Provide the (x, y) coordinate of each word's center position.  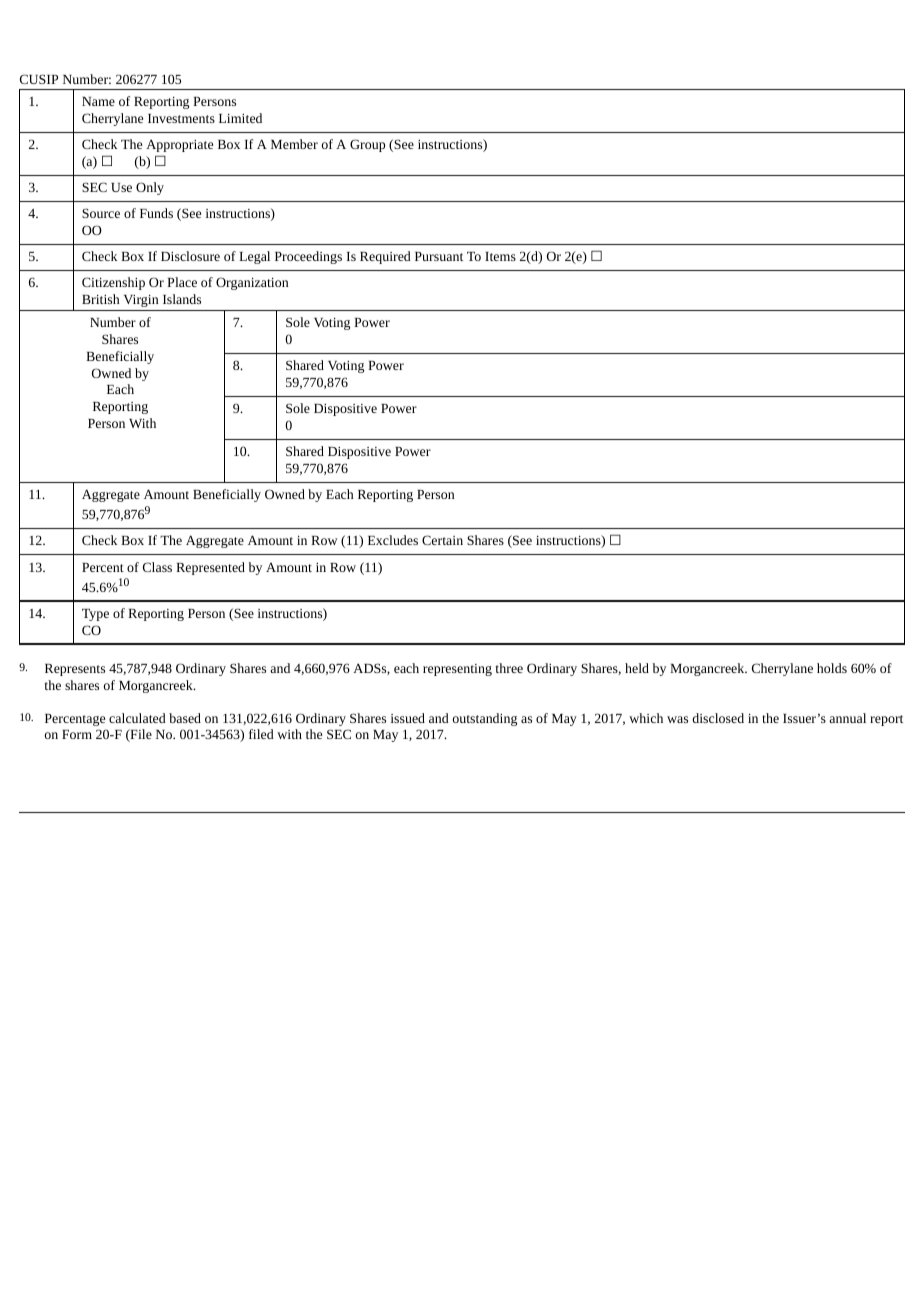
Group (367, 145)
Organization (252, 283)
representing (457, 670)
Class (157, 567)
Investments (181, 118)
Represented (210, 568)
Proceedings (308, 257)
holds (832, 668)
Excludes (393, 540)
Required (385, 257)
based (185, 718)
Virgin (141, 301)
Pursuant (439, 256)
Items (500, 256)
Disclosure (190, 256)
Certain (442, 540)
